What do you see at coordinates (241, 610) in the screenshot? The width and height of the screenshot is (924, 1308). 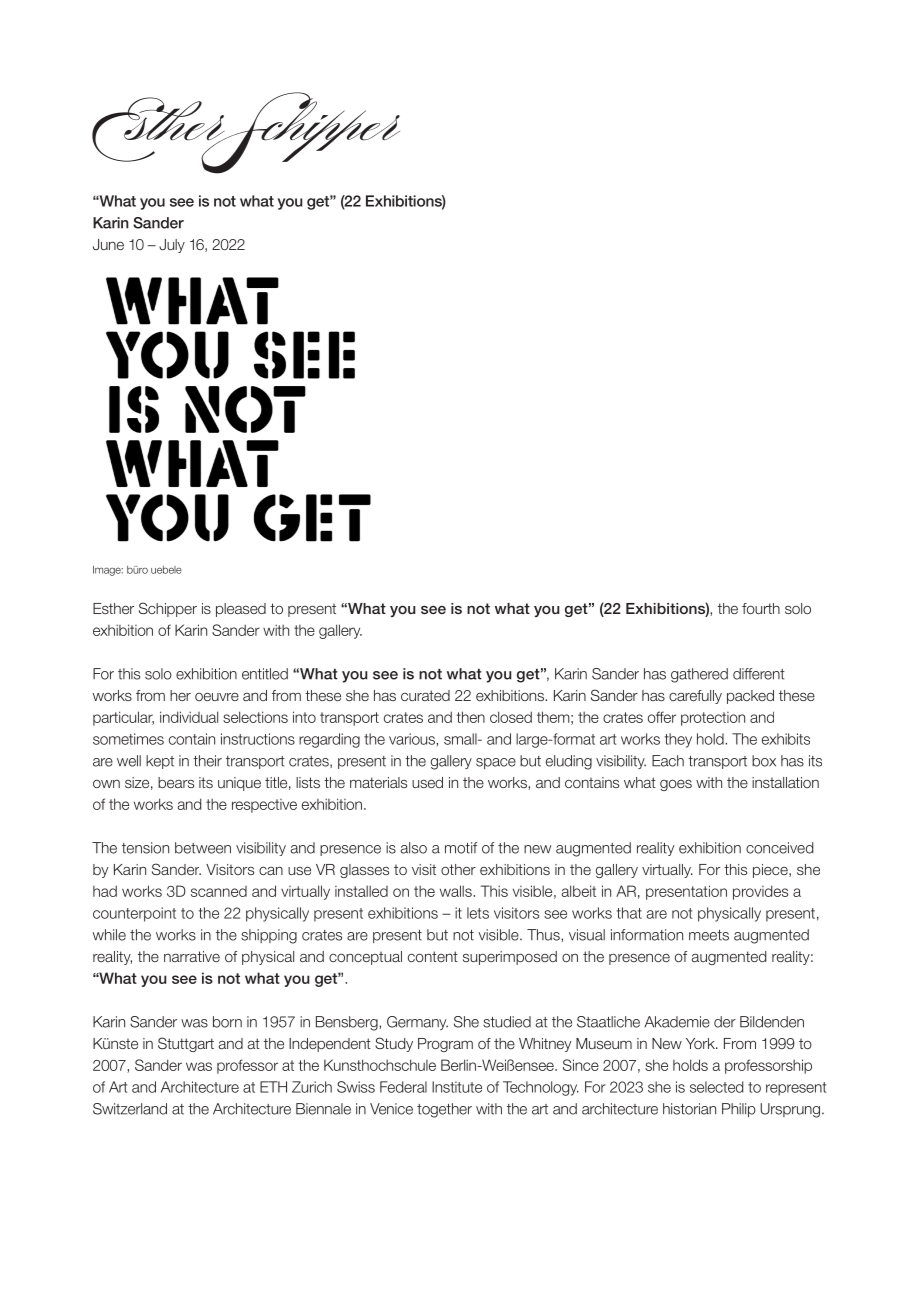 I see `pleased` at bounding box center [241, 610].
